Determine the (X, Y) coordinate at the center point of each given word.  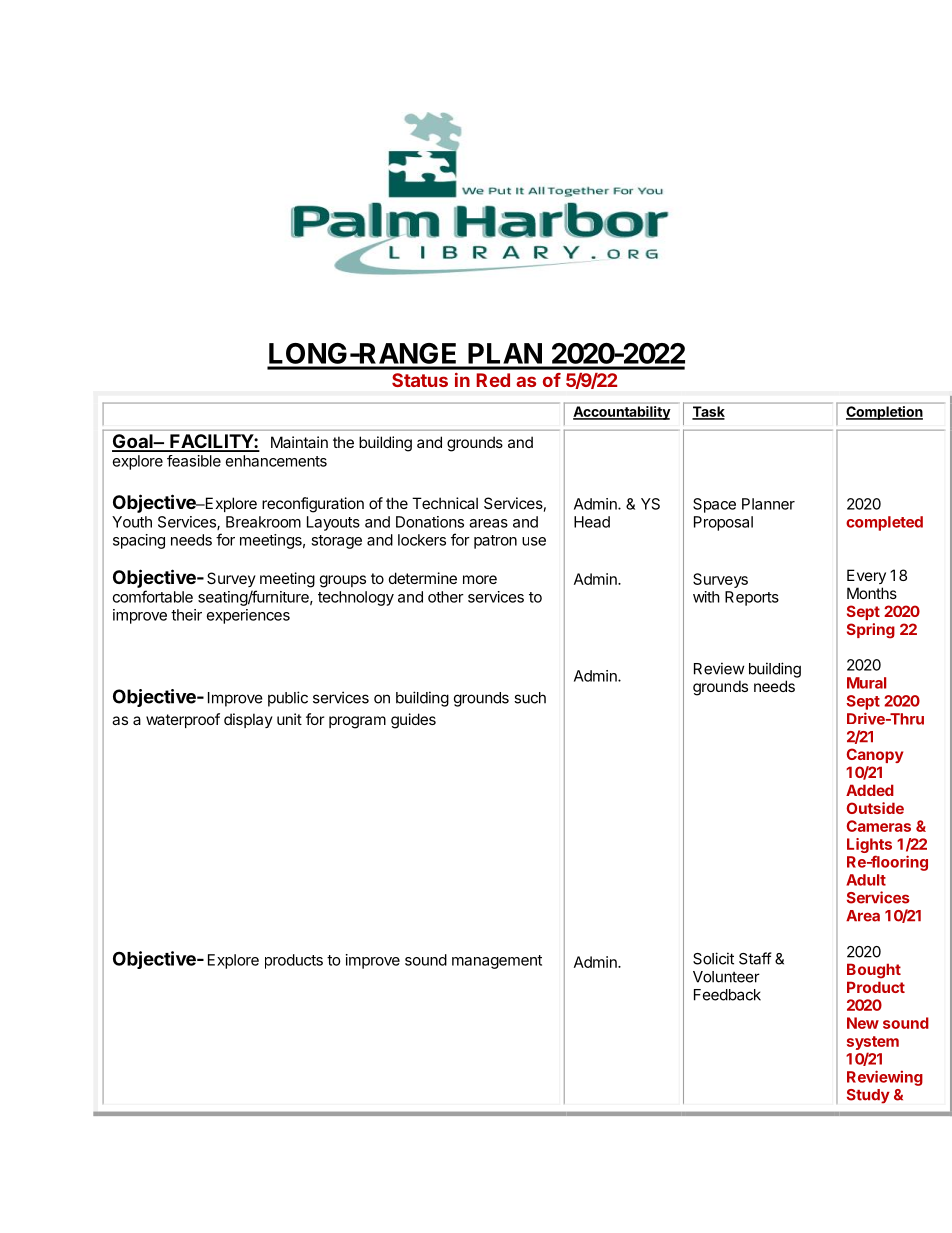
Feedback (727, 995)
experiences (248, 616)
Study (868, 1096)
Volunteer (726, 977)
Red (493, 380)
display (248, 720)
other (446, 597)
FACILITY (211, 442)
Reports (752, 598)
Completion (884, 413)
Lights (869, 847)
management (497, 962)
